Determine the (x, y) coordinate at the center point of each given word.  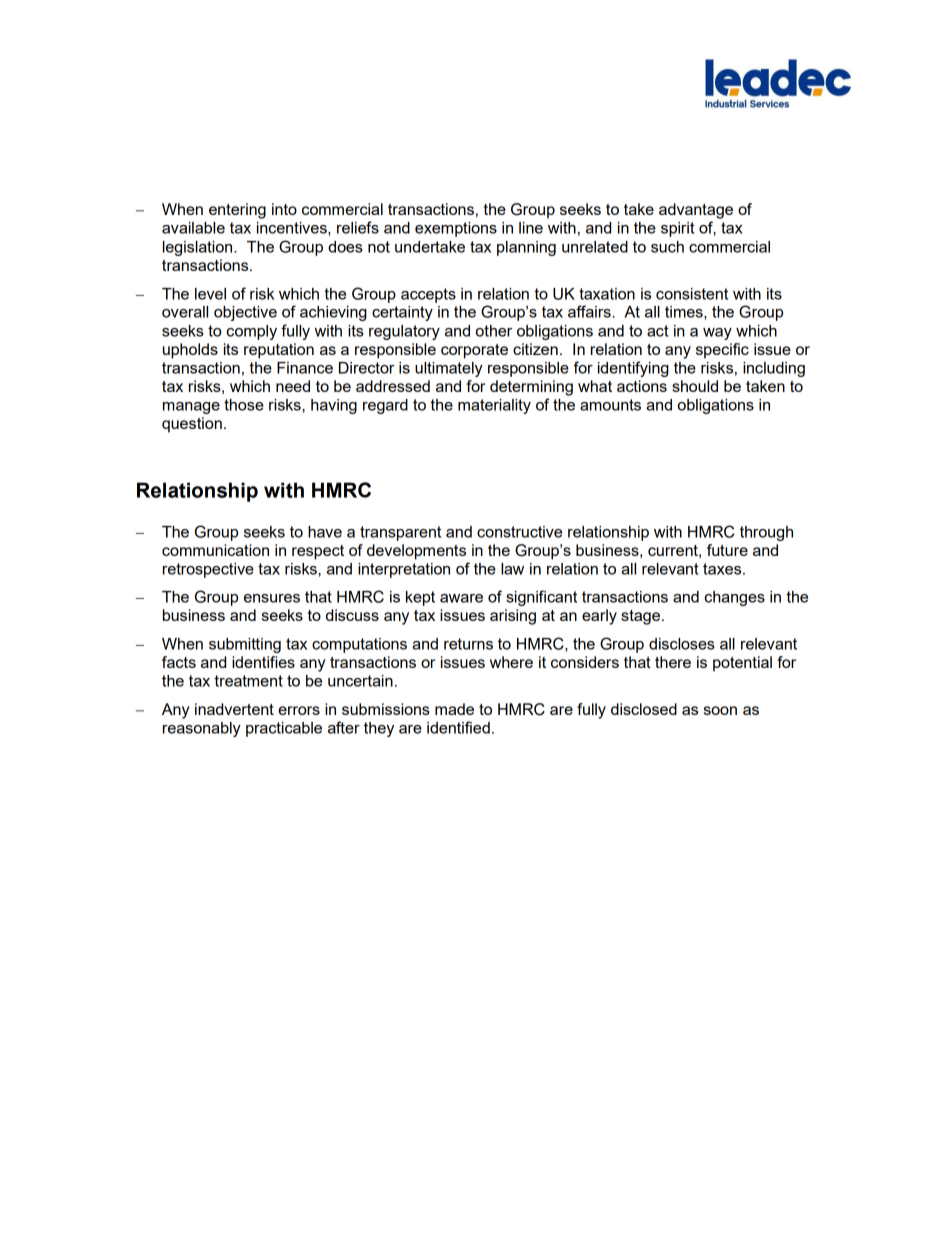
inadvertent (234, 709)
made (454, 709)
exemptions (456, 229)
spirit (678, 229)
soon (720, 710)
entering (237, 211)
